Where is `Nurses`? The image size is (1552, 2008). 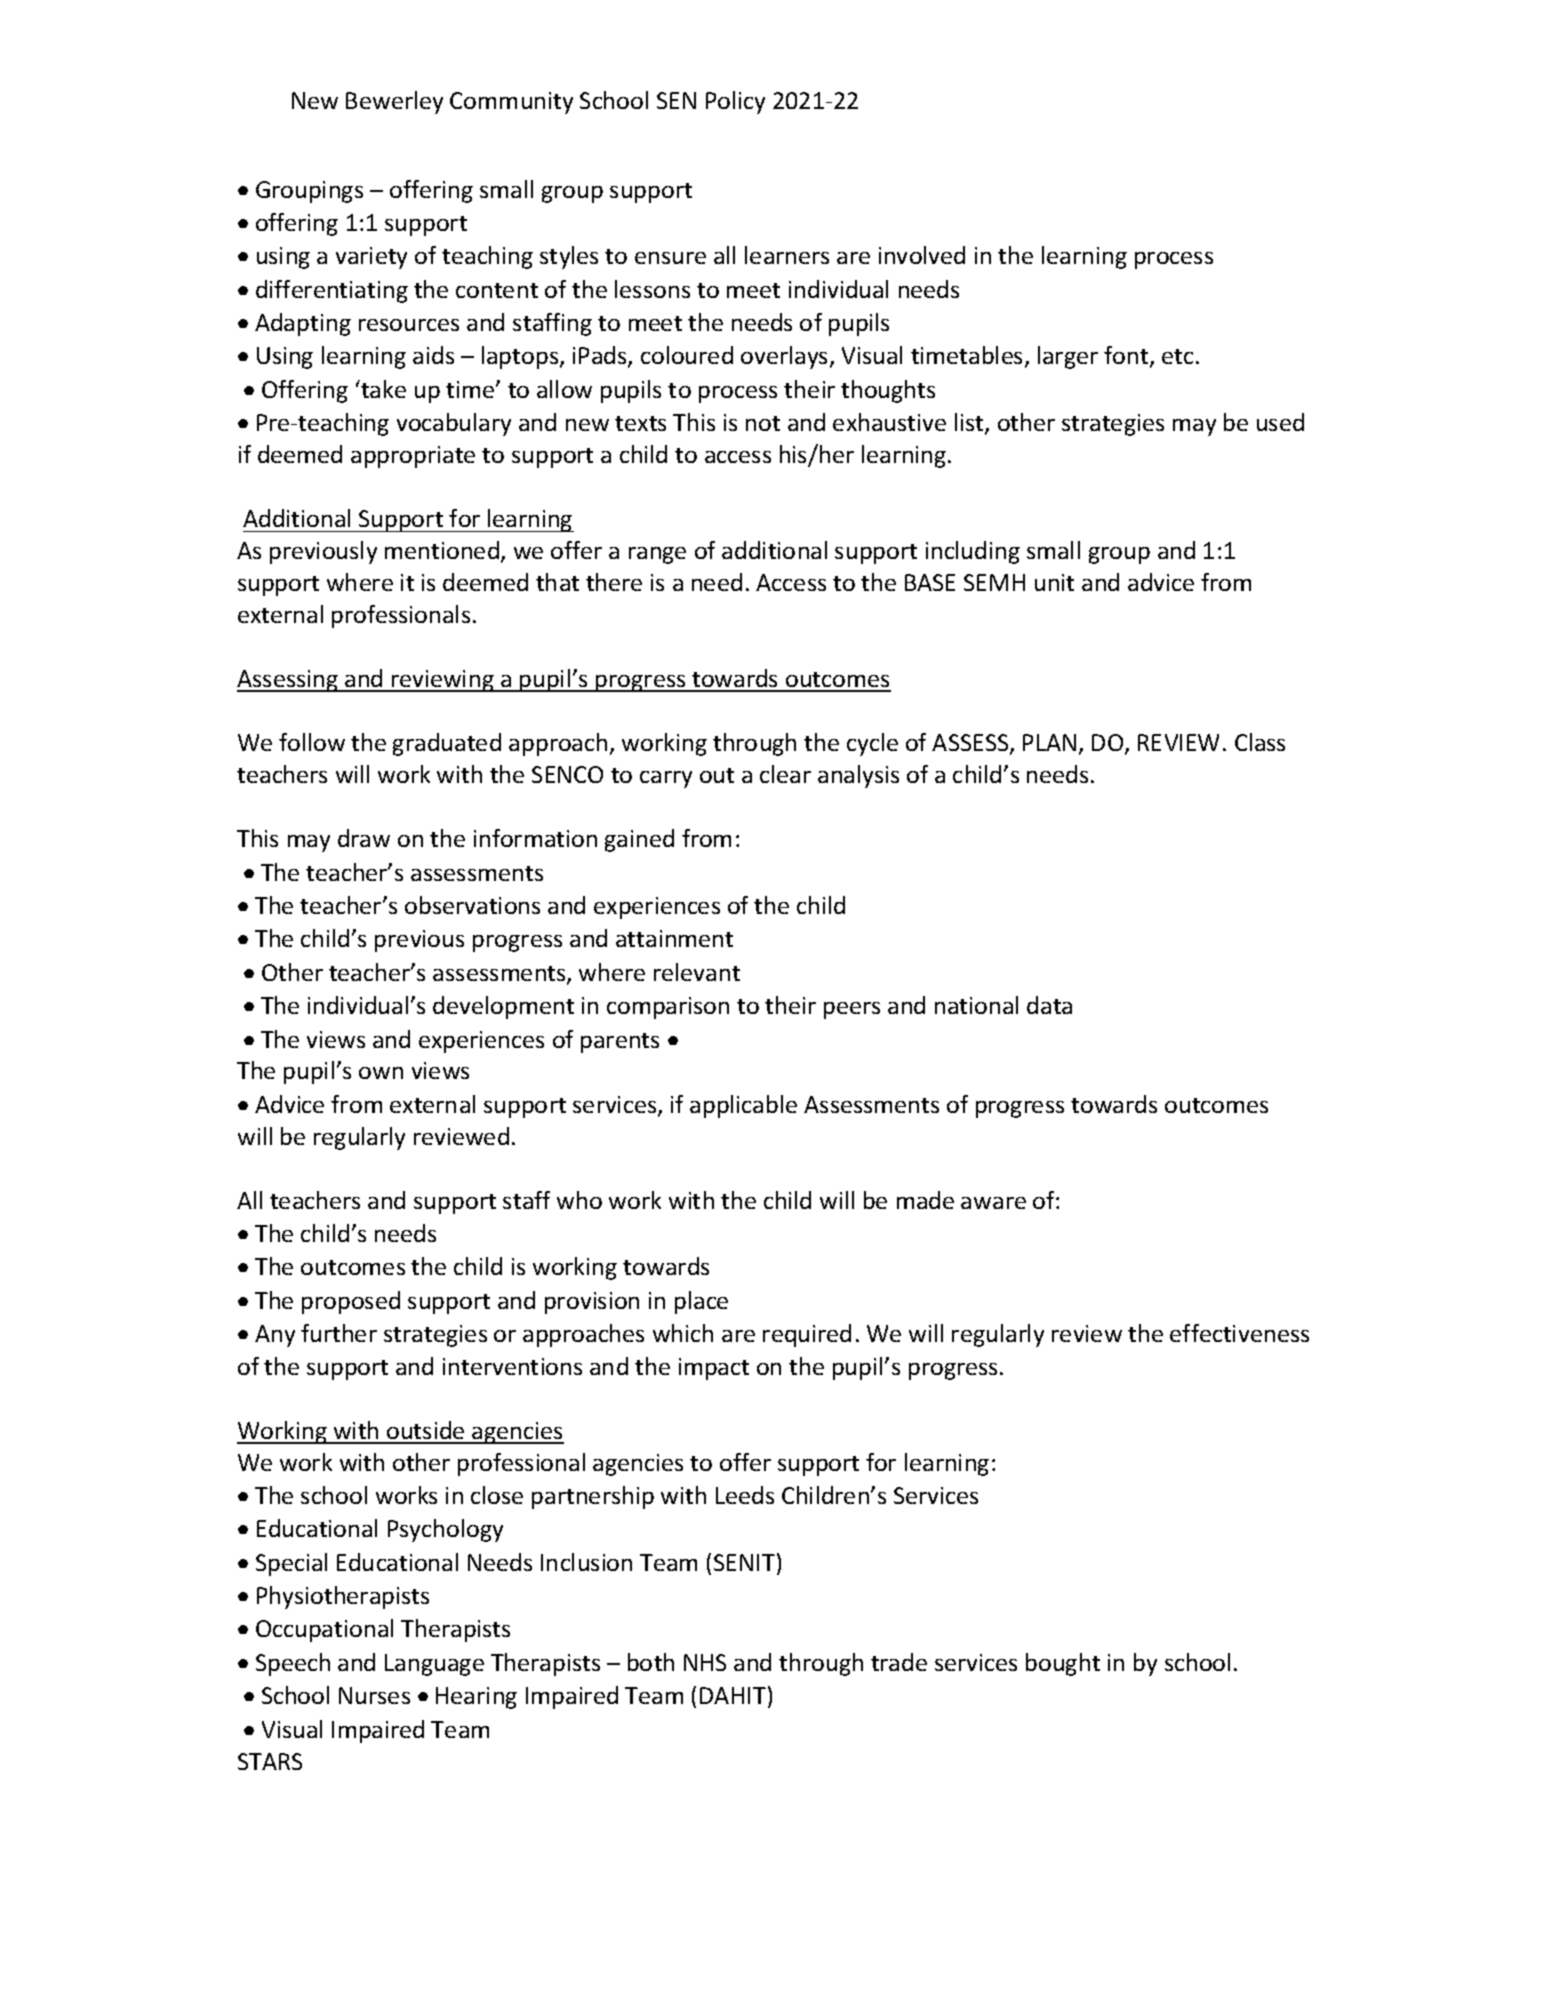 Nurses is located at coordinates (374, 1695).
